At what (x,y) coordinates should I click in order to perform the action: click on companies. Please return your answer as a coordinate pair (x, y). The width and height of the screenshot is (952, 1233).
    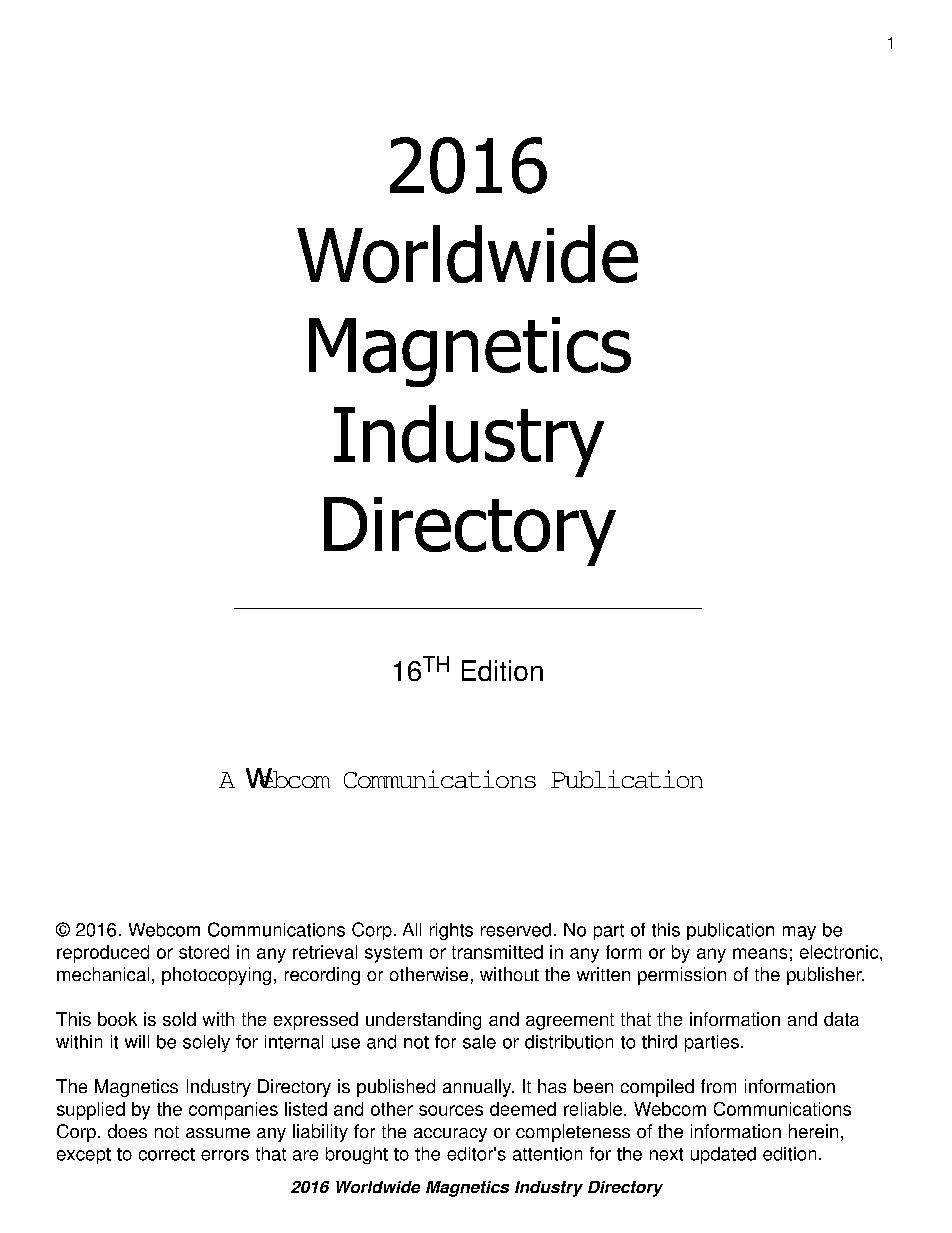
    Looking at the image, I should click on (233, 1111).
